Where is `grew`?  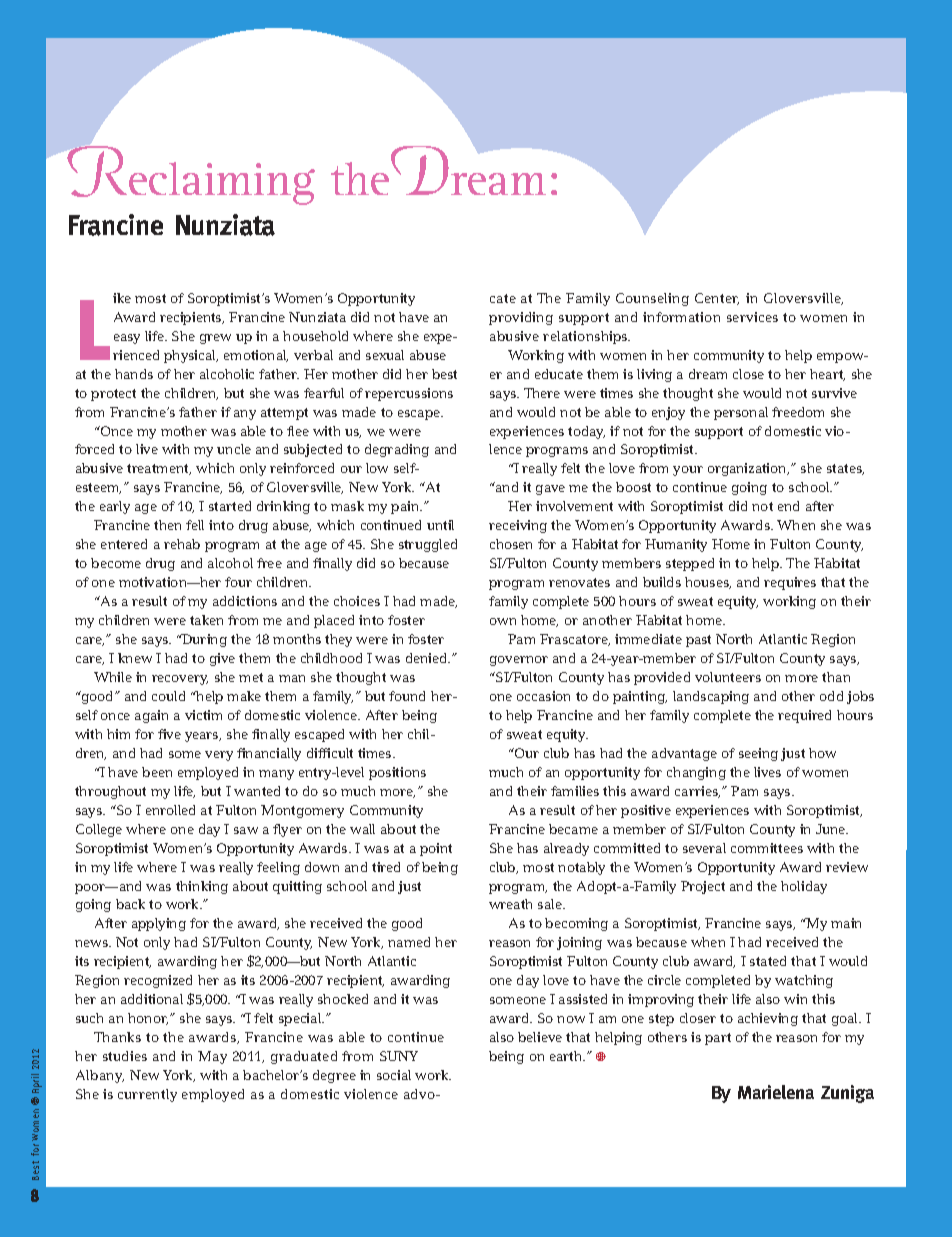
grew is located at coordinates (215, 339).
